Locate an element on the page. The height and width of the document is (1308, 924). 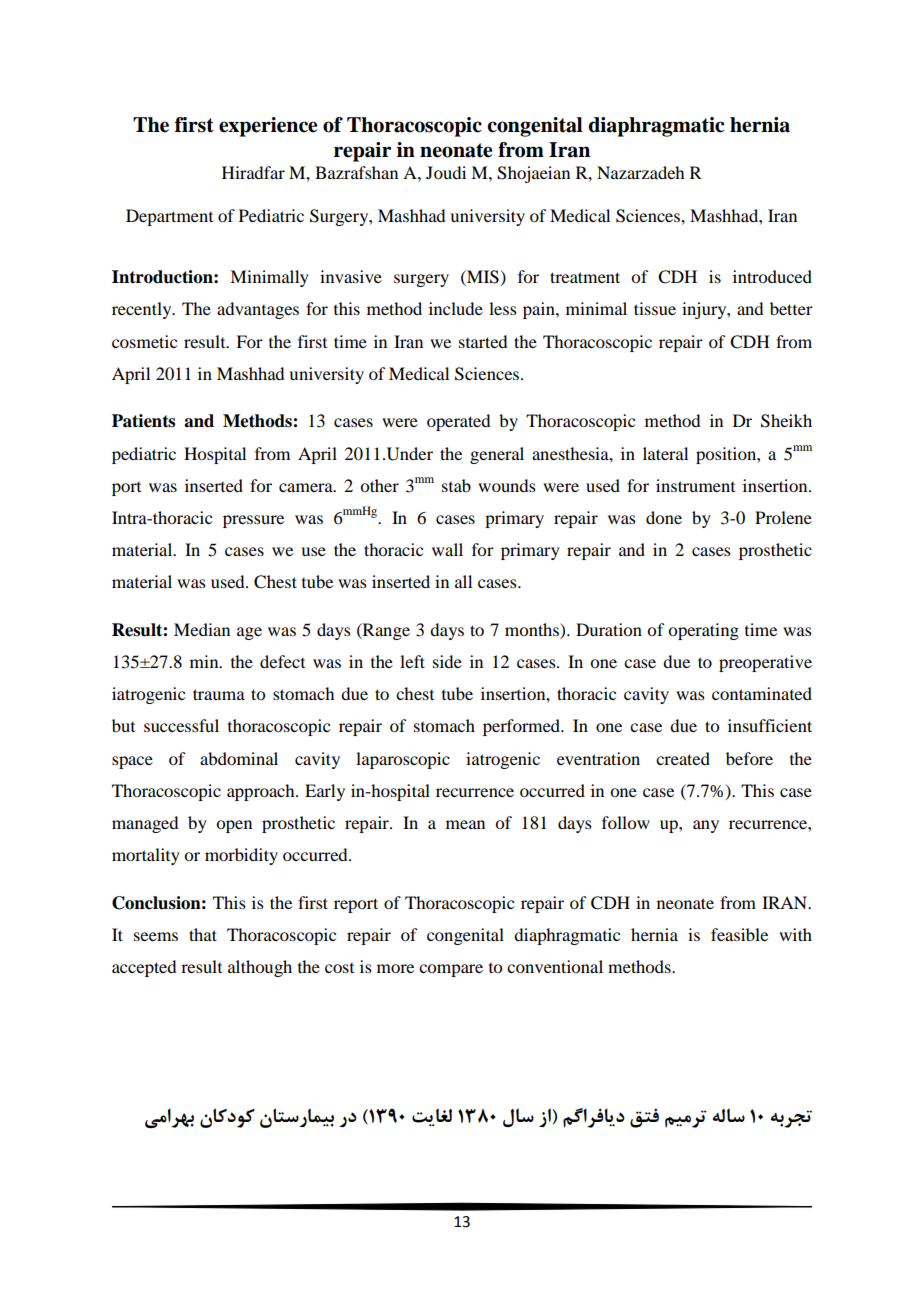
experience is located at coordinates (268, 127).
